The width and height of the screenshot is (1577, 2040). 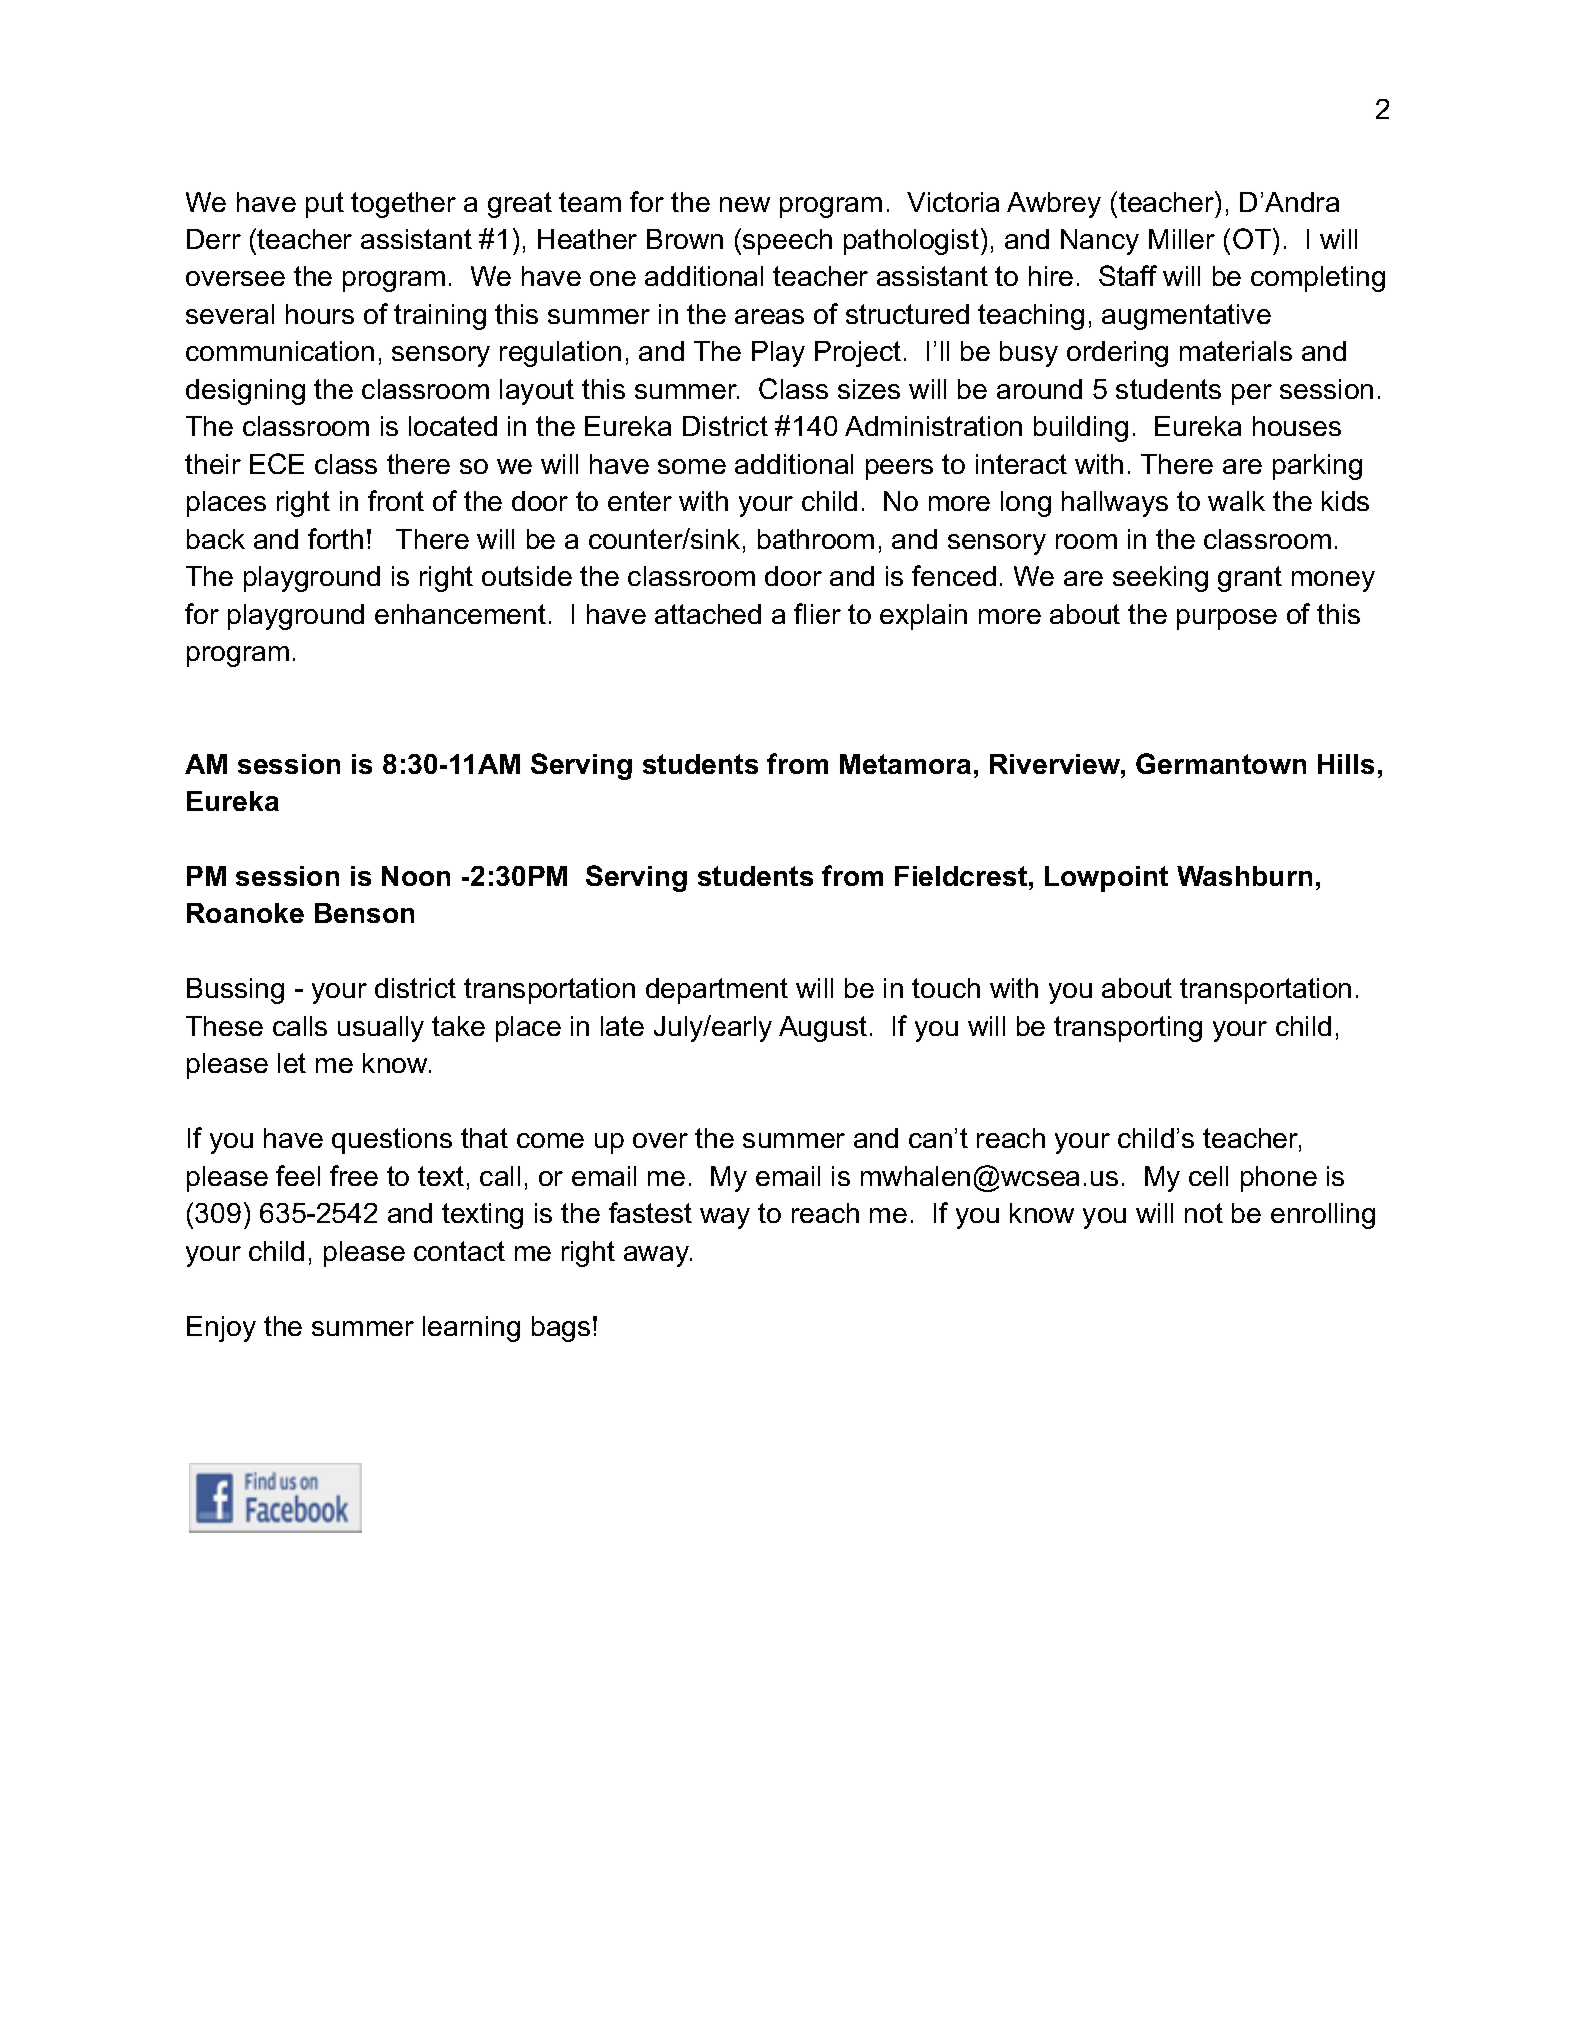 What do you see at coordinates (471, 1329) in the screenshot?
I see `learning` at bounding box center [471, 1329].
